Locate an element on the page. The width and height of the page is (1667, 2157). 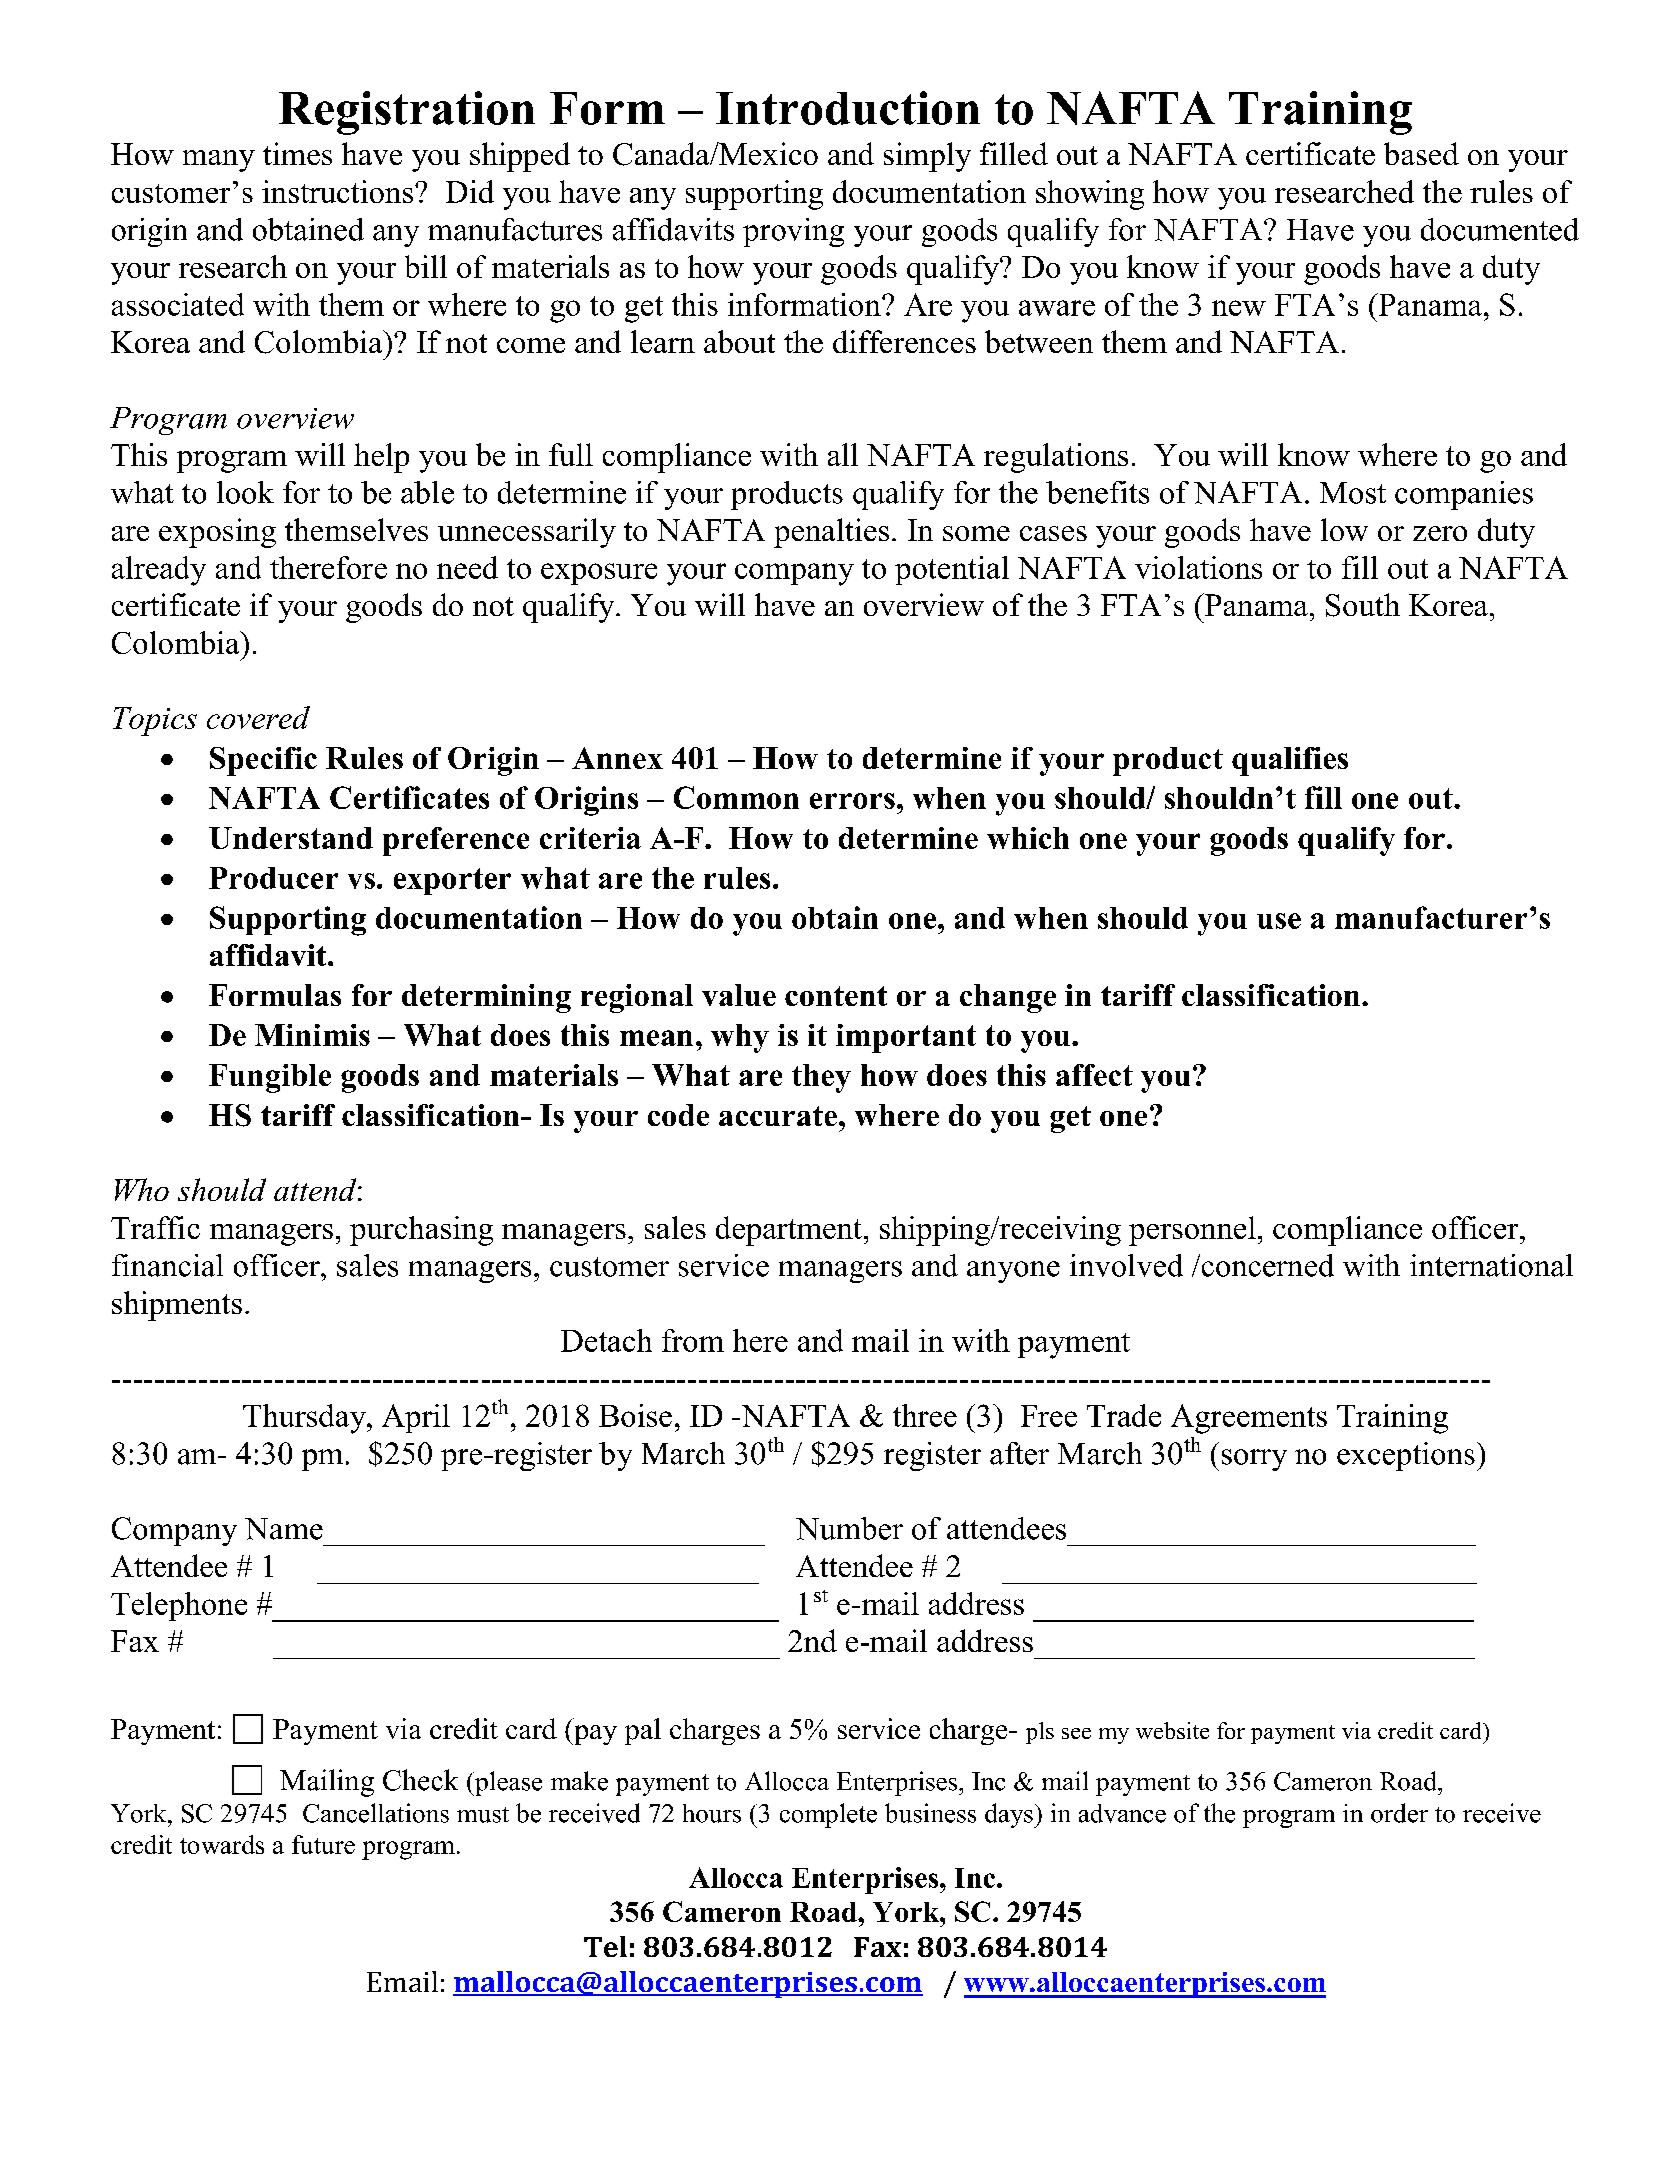
Number is located at coordinates (849, 1528).
